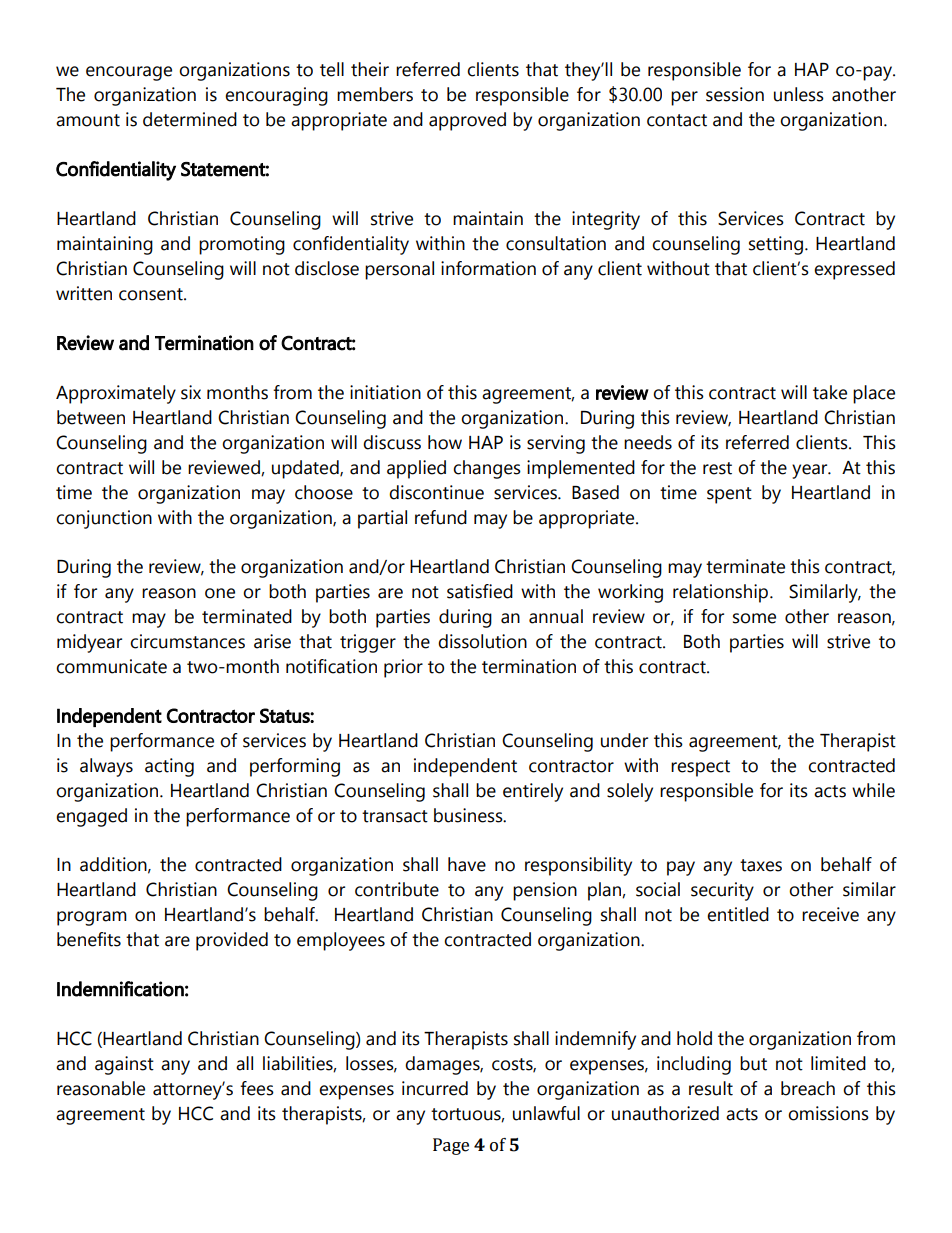 Image resolution: width=952 pixels, height=1233 pixels. Describe the element at coordinates (761, 865) in the screenshot. I see `taxes` at that location.
